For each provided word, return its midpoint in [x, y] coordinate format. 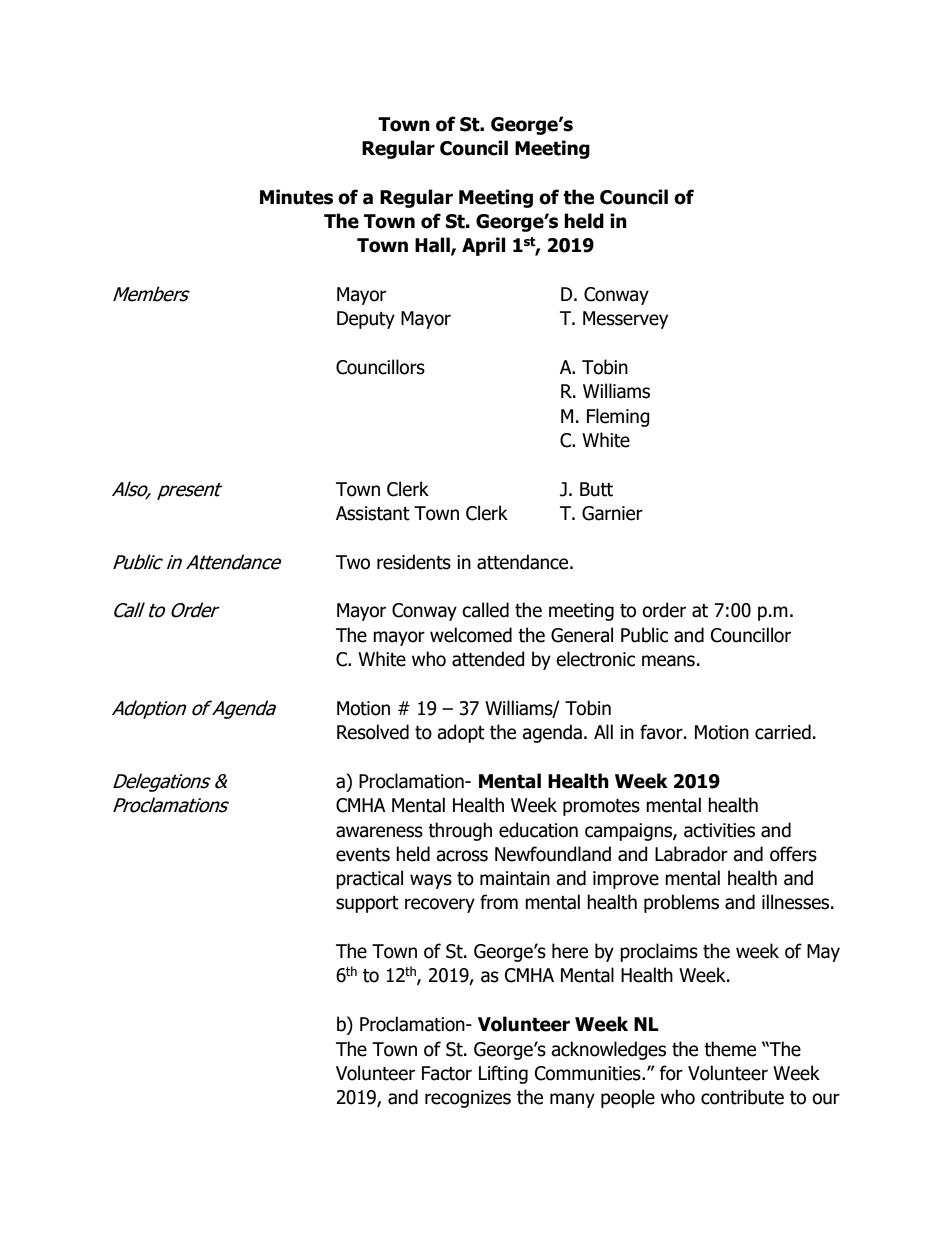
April [484, 246]
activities [719, 830]
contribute [742, 1097]
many [572, 1100]
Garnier [612, 513]
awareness [379, 832]
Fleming [618, 417]
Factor [447, 1073]
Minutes [296, 197]
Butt [596, 489]
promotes [601, 807]
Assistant [373, 513]
